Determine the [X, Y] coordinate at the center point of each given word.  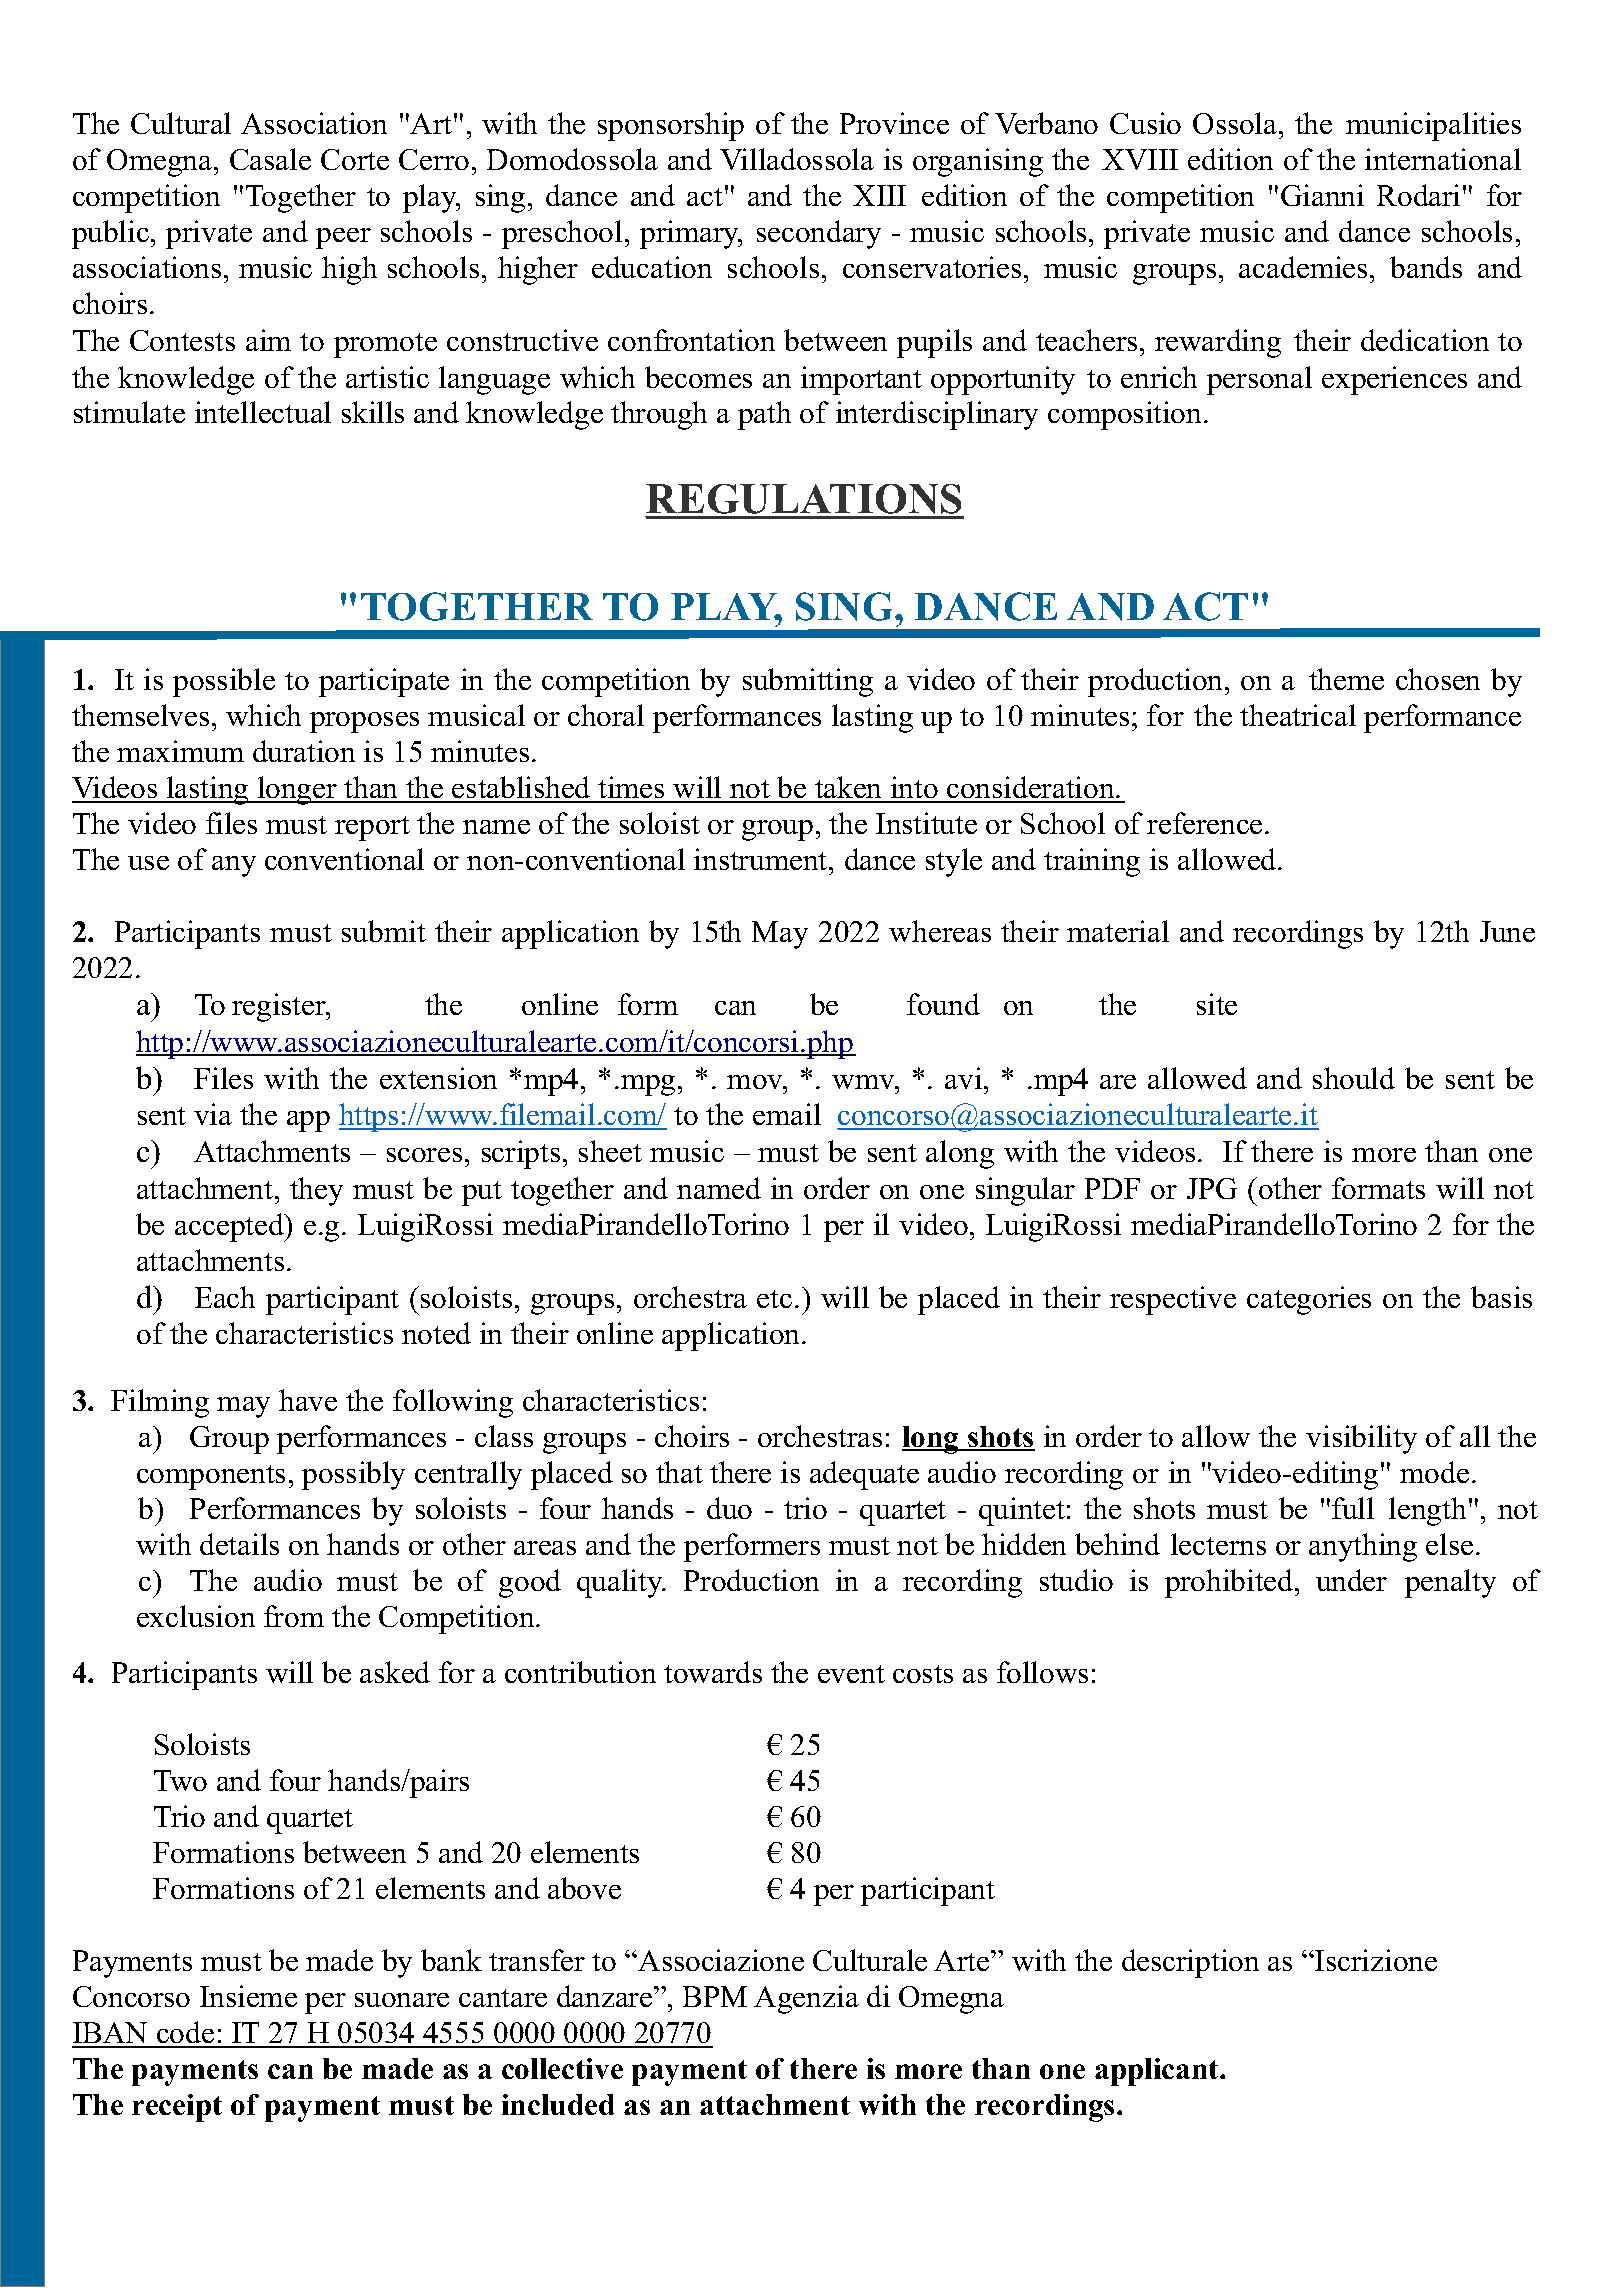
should [1354, 1078]
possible [224, 682]
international [1443, 159]
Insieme [248, 1996]
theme [1346, 679]
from [294, 1616]
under [1351, 1580]
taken [849, 789]
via [213, 1114]
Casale [270, 159]
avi [965, 1078]
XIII [879, 195]
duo [729, 1508]
